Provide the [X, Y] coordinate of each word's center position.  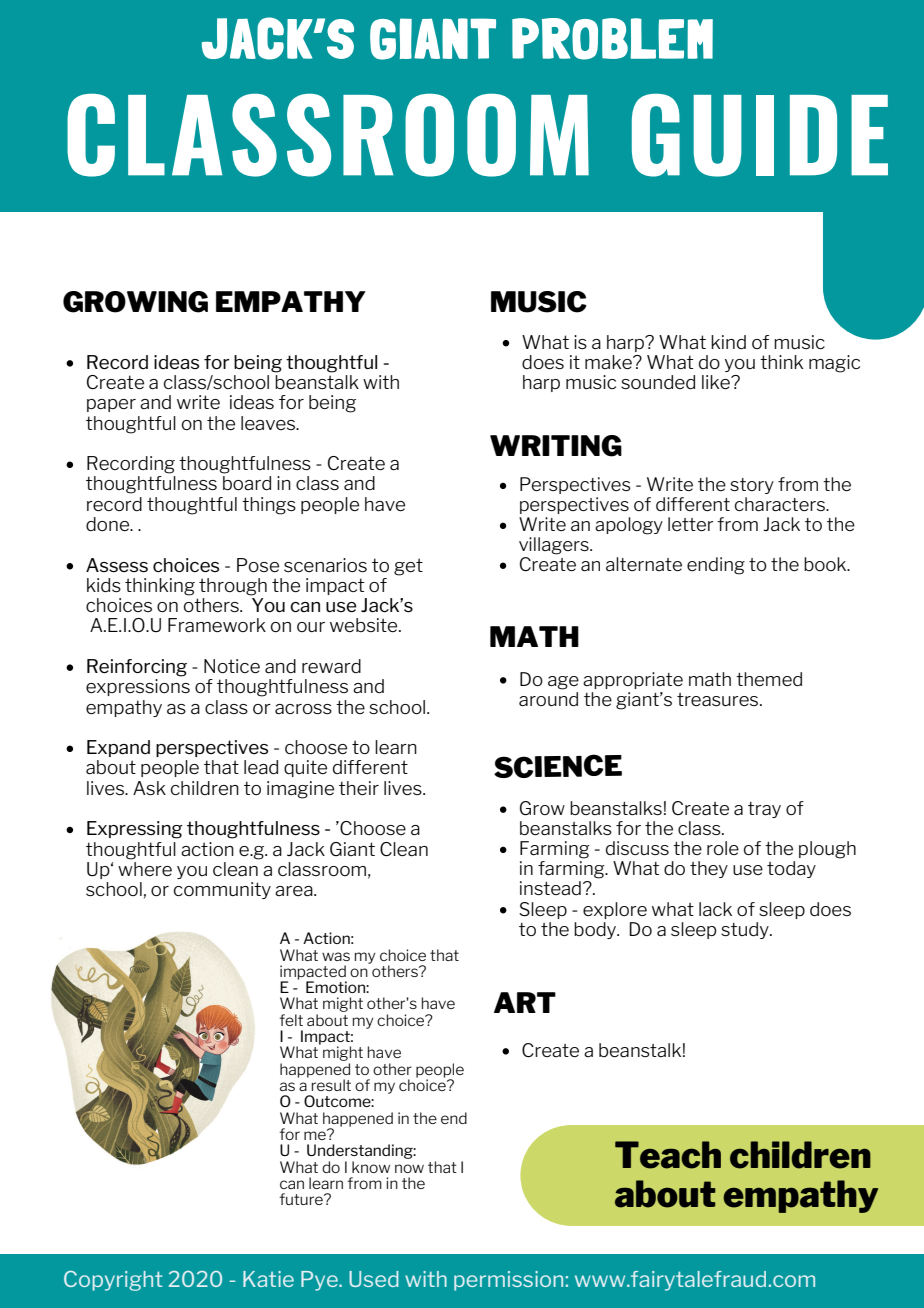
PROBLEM [612, 39]
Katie [268, 1279]
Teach [668, 1155]
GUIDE [760, 135]
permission [508, 1281]
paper [111, 405]
